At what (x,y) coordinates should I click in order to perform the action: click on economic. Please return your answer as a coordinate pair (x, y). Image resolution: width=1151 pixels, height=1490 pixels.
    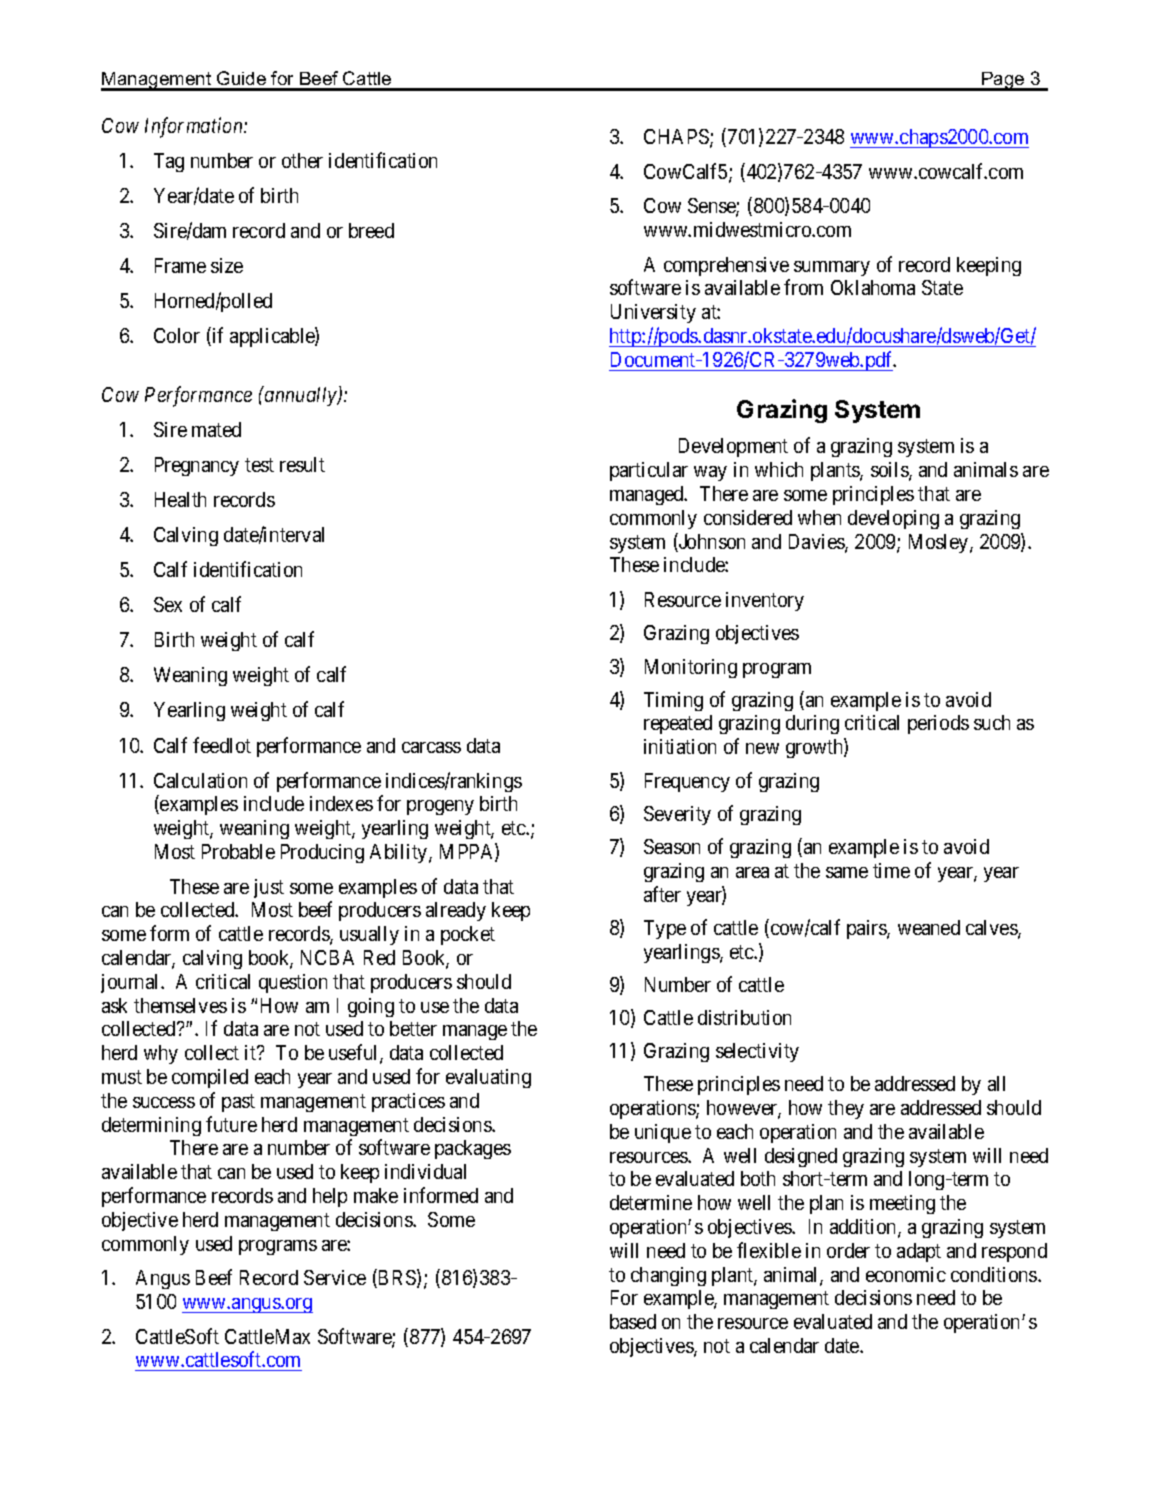
    Looking at the image, I should click on (906, 1274).
